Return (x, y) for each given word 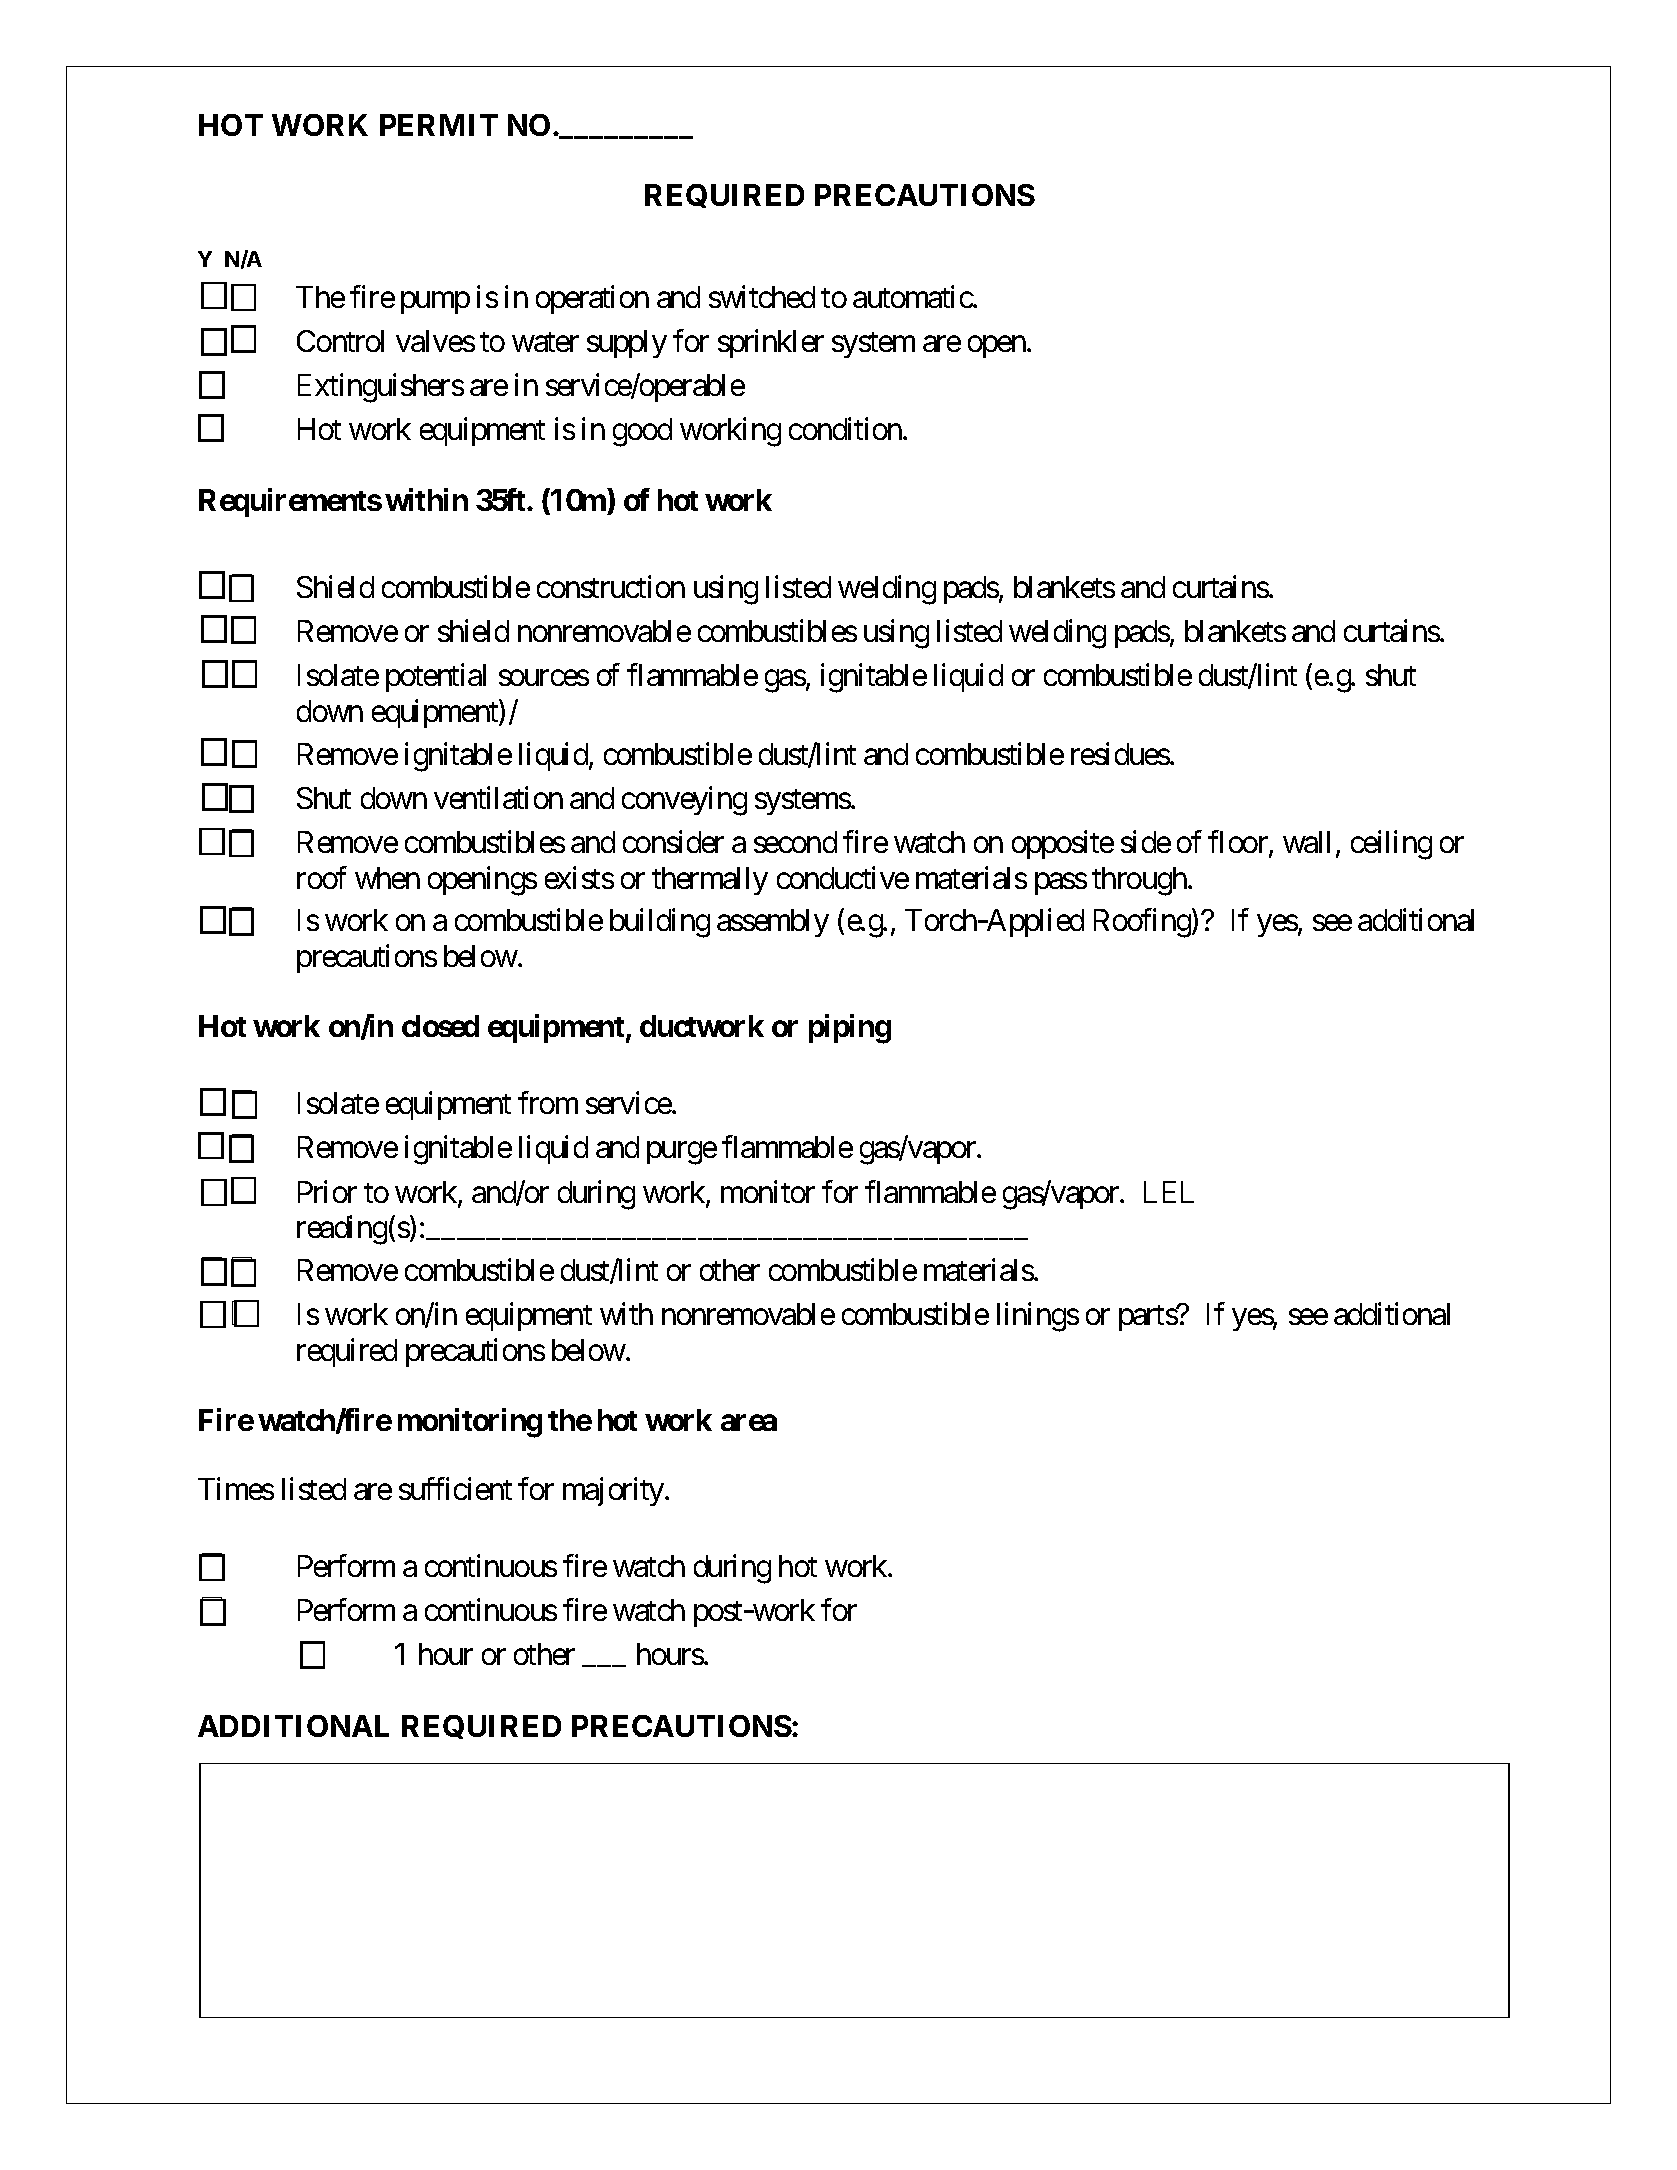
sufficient (455, 1488)
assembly (773, 923)
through (1139, 881)
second (795, 842)
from (548, 1102)
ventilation (498, 797)
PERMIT (439, 125)
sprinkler (771, 343)
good (642, 432)
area (749, 1423)
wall (1306, 842)
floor (1239, 843)
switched (762, 296)
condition (846, 428)
